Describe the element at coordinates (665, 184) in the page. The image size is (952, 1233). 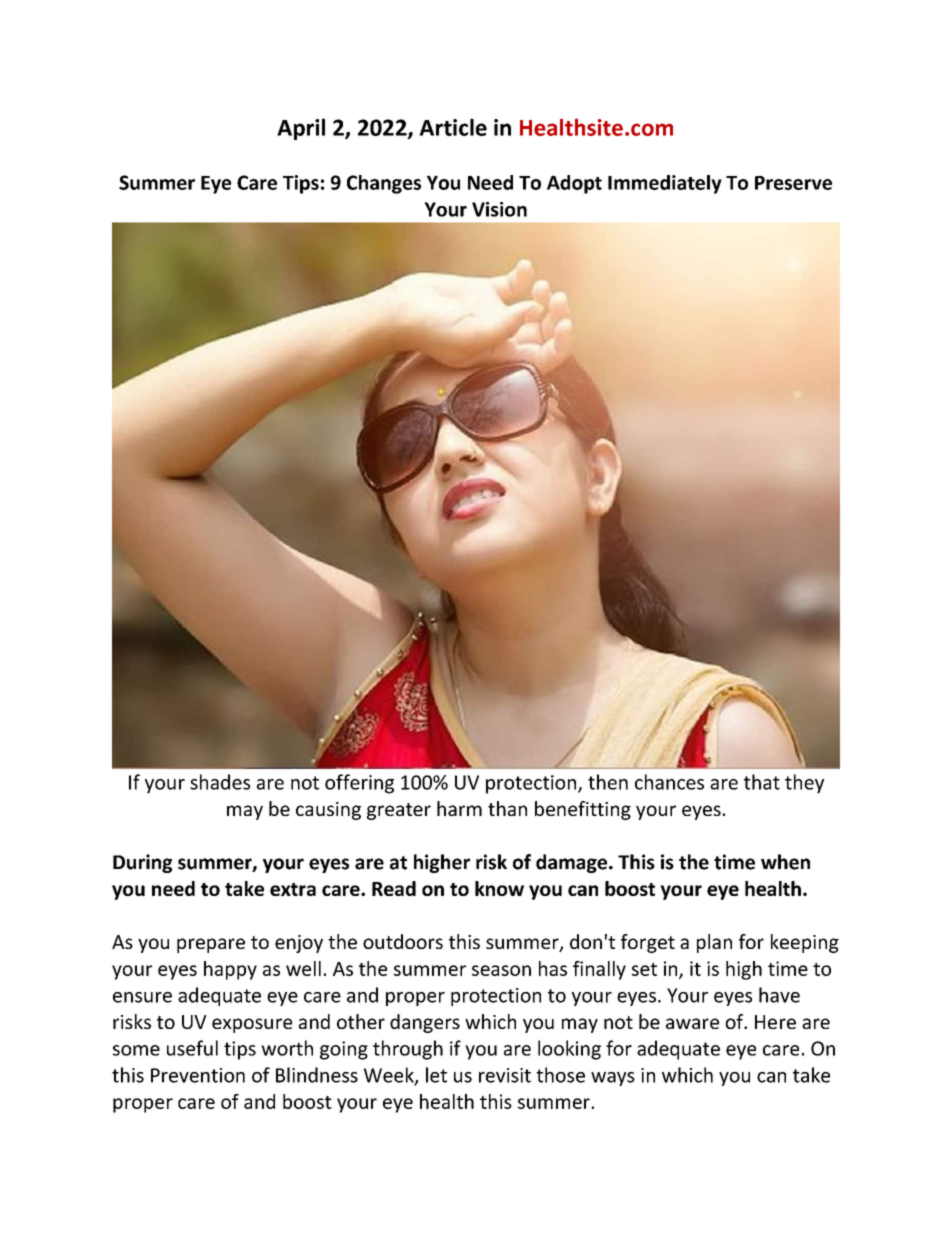
I see `Immediately` at that location.
